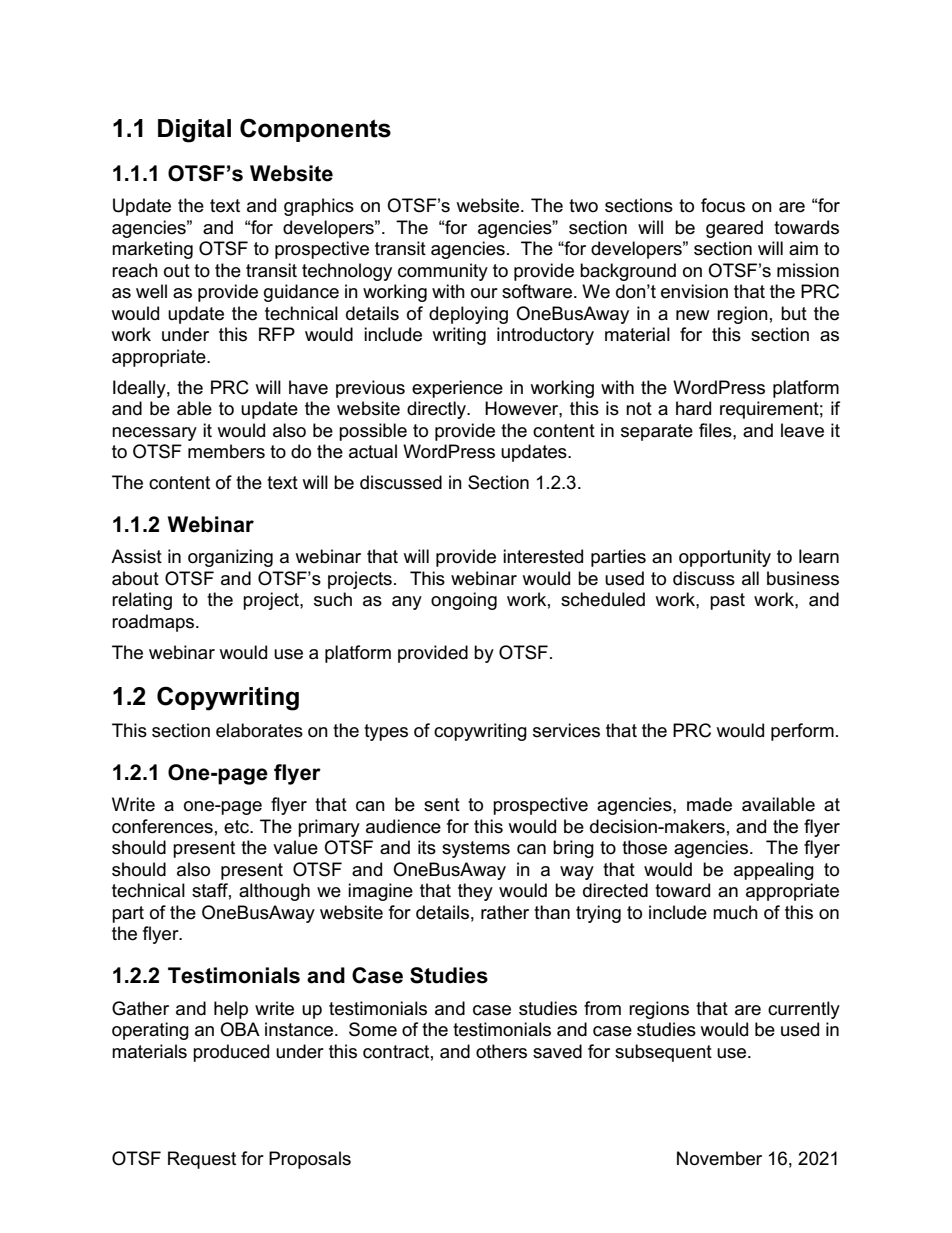 Image resolution: width=952 pixels, height=1233 pixels. Describe the element at coordinates (723, 205) in the screenshot. I see `focus` at that location.
